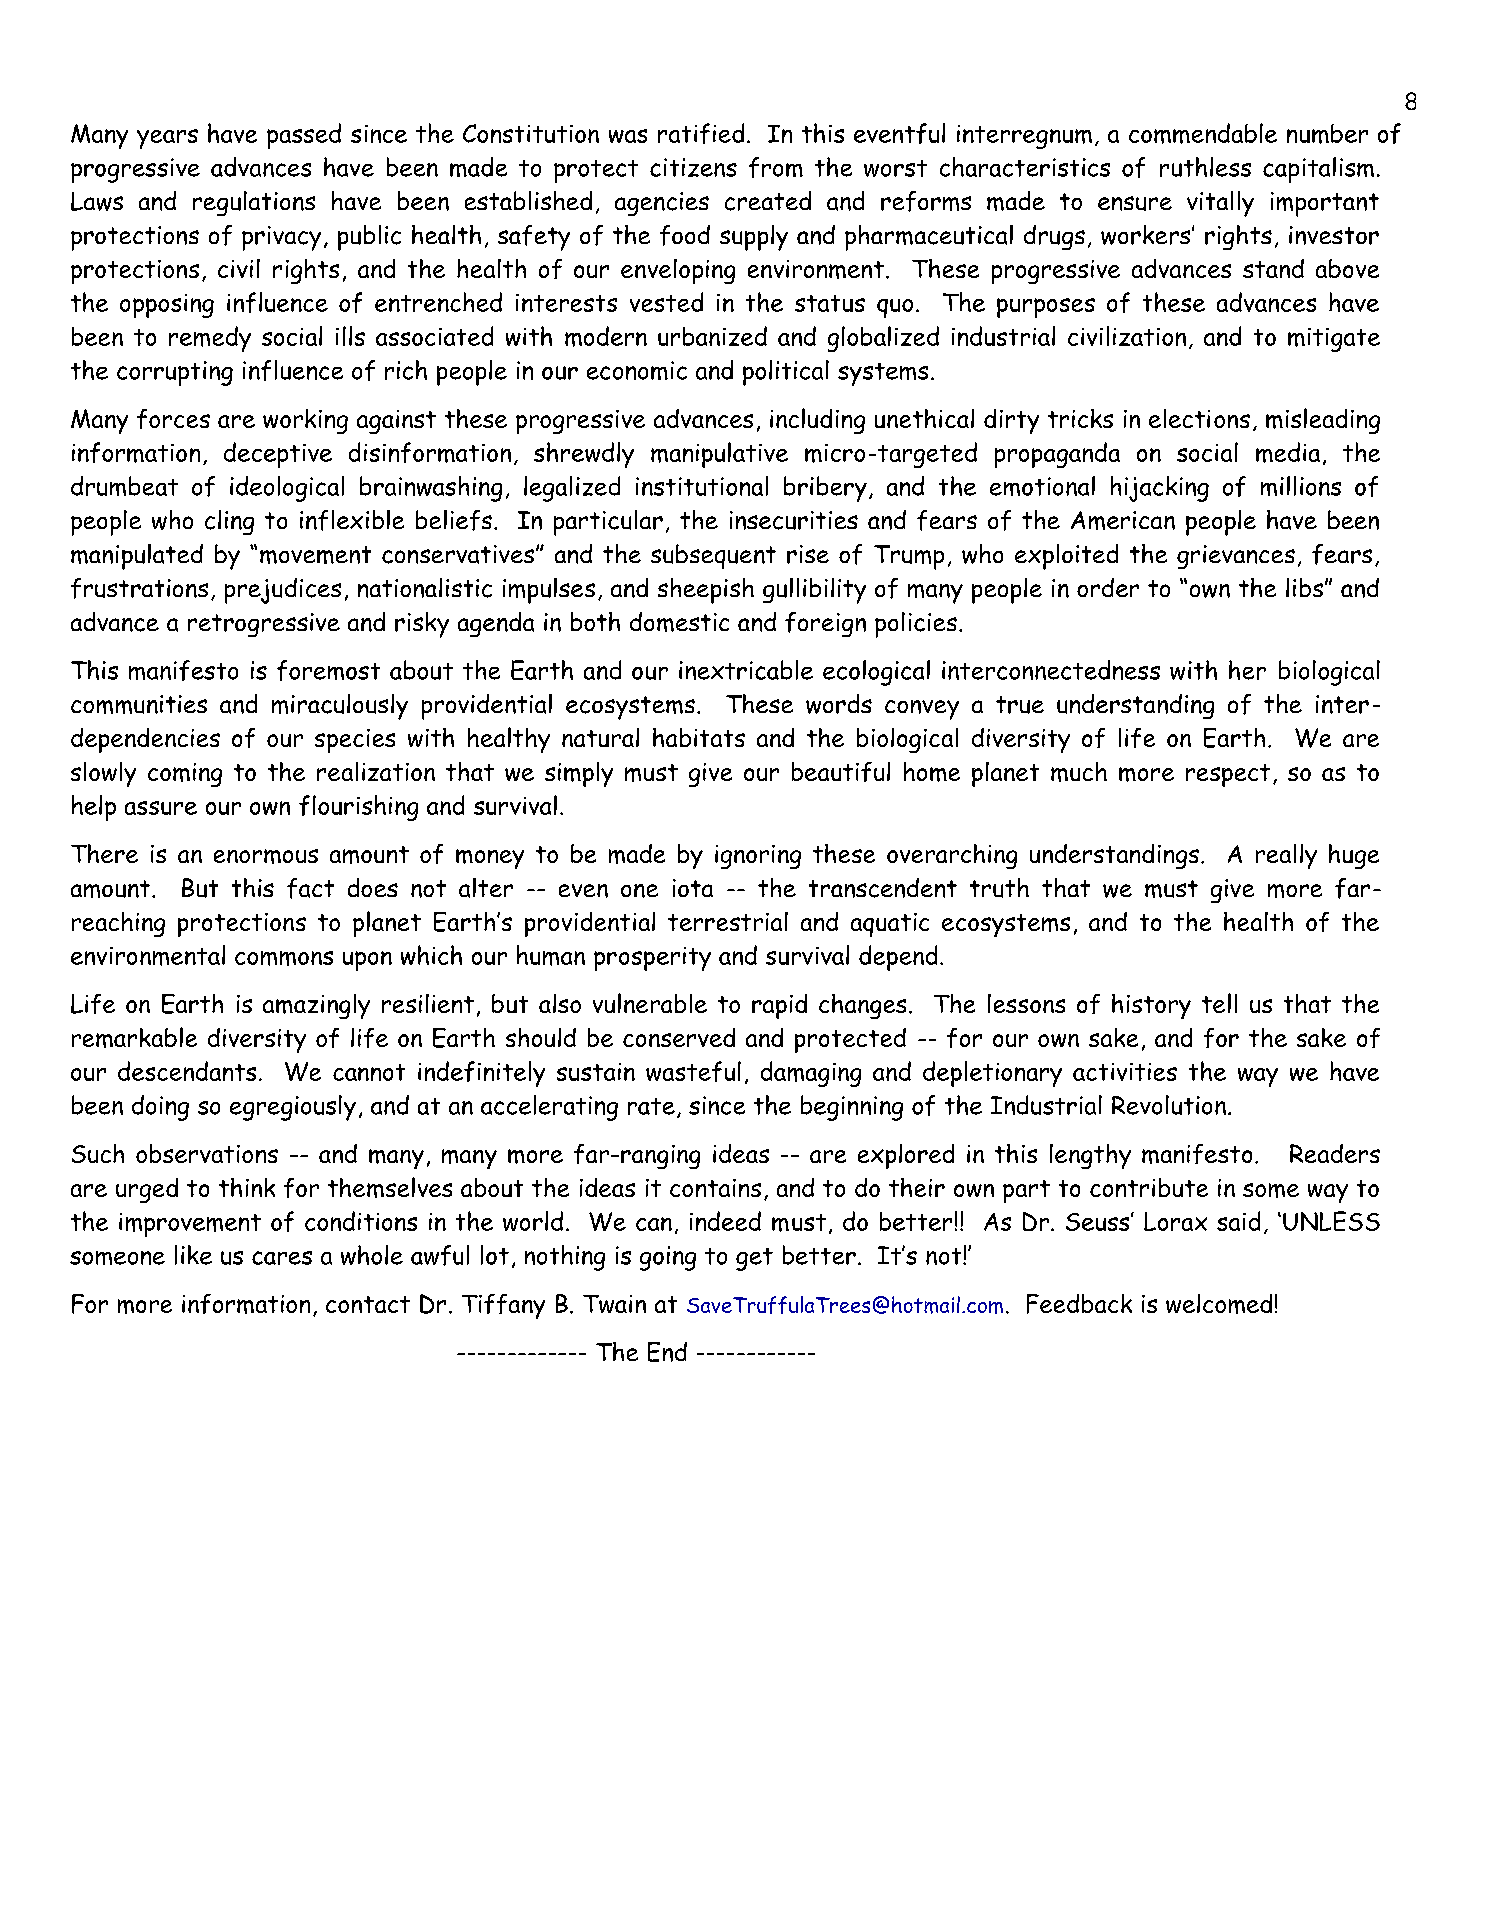 The height and width of the screenshot is (1923, 1486). Describe the element at coordinates (282, 1258) in the screenshot. I see `cares` at that location.
